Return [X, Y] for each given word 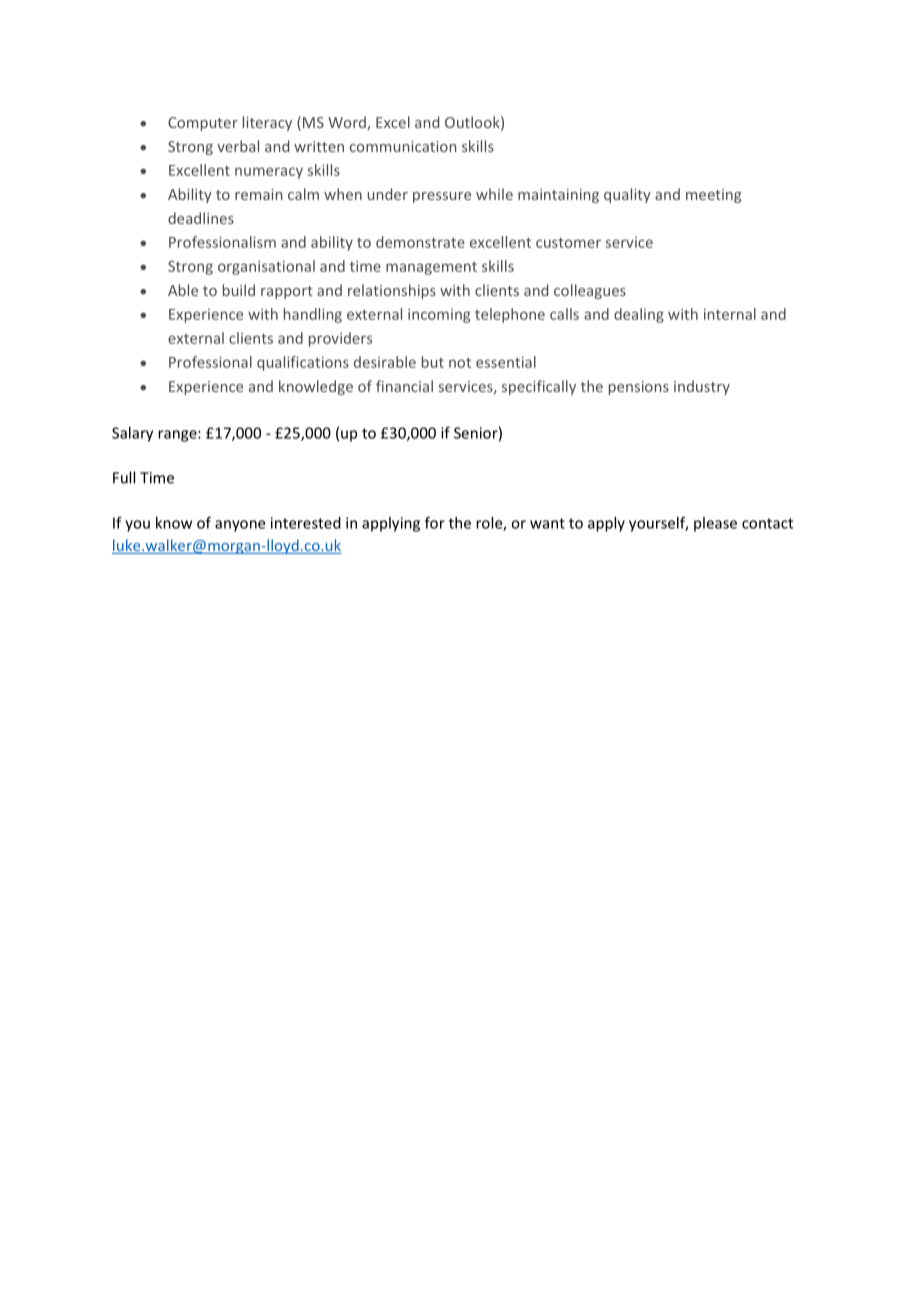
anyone [240, 526]
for [435, 522]
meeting [713, 196]
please [715, 524]
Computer [203, 124]
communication [403, 146]
